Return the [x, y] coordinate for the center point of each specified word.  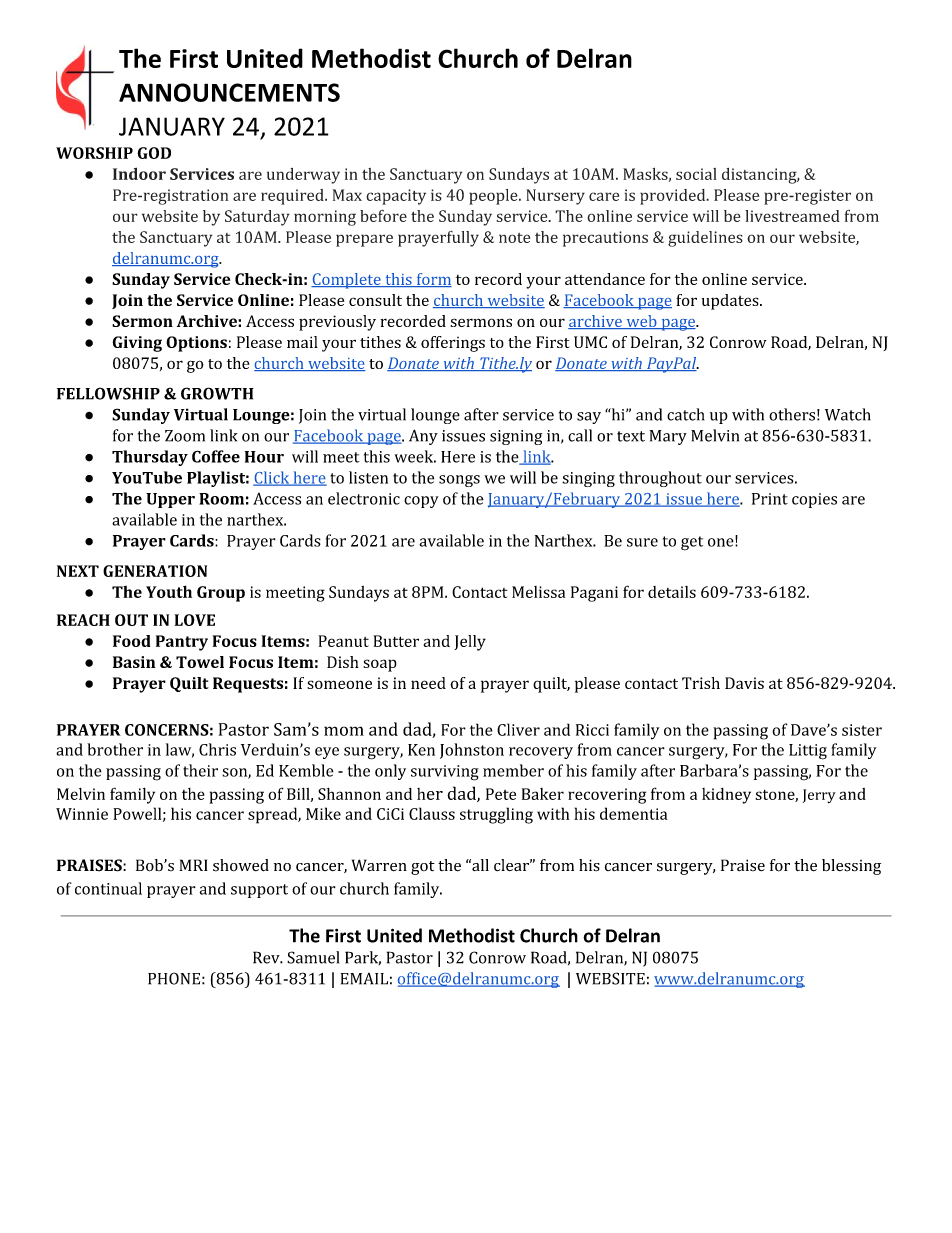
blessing [851, 867]
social [696, 174]
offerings [453, 344]
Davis [744, 683]
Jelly [470, 643]
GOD [154, 153]
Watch [848, 414]
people [494, 197]
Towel [200, 662]
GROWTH [217, 393]
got [423, 868]
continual [108, 888]
